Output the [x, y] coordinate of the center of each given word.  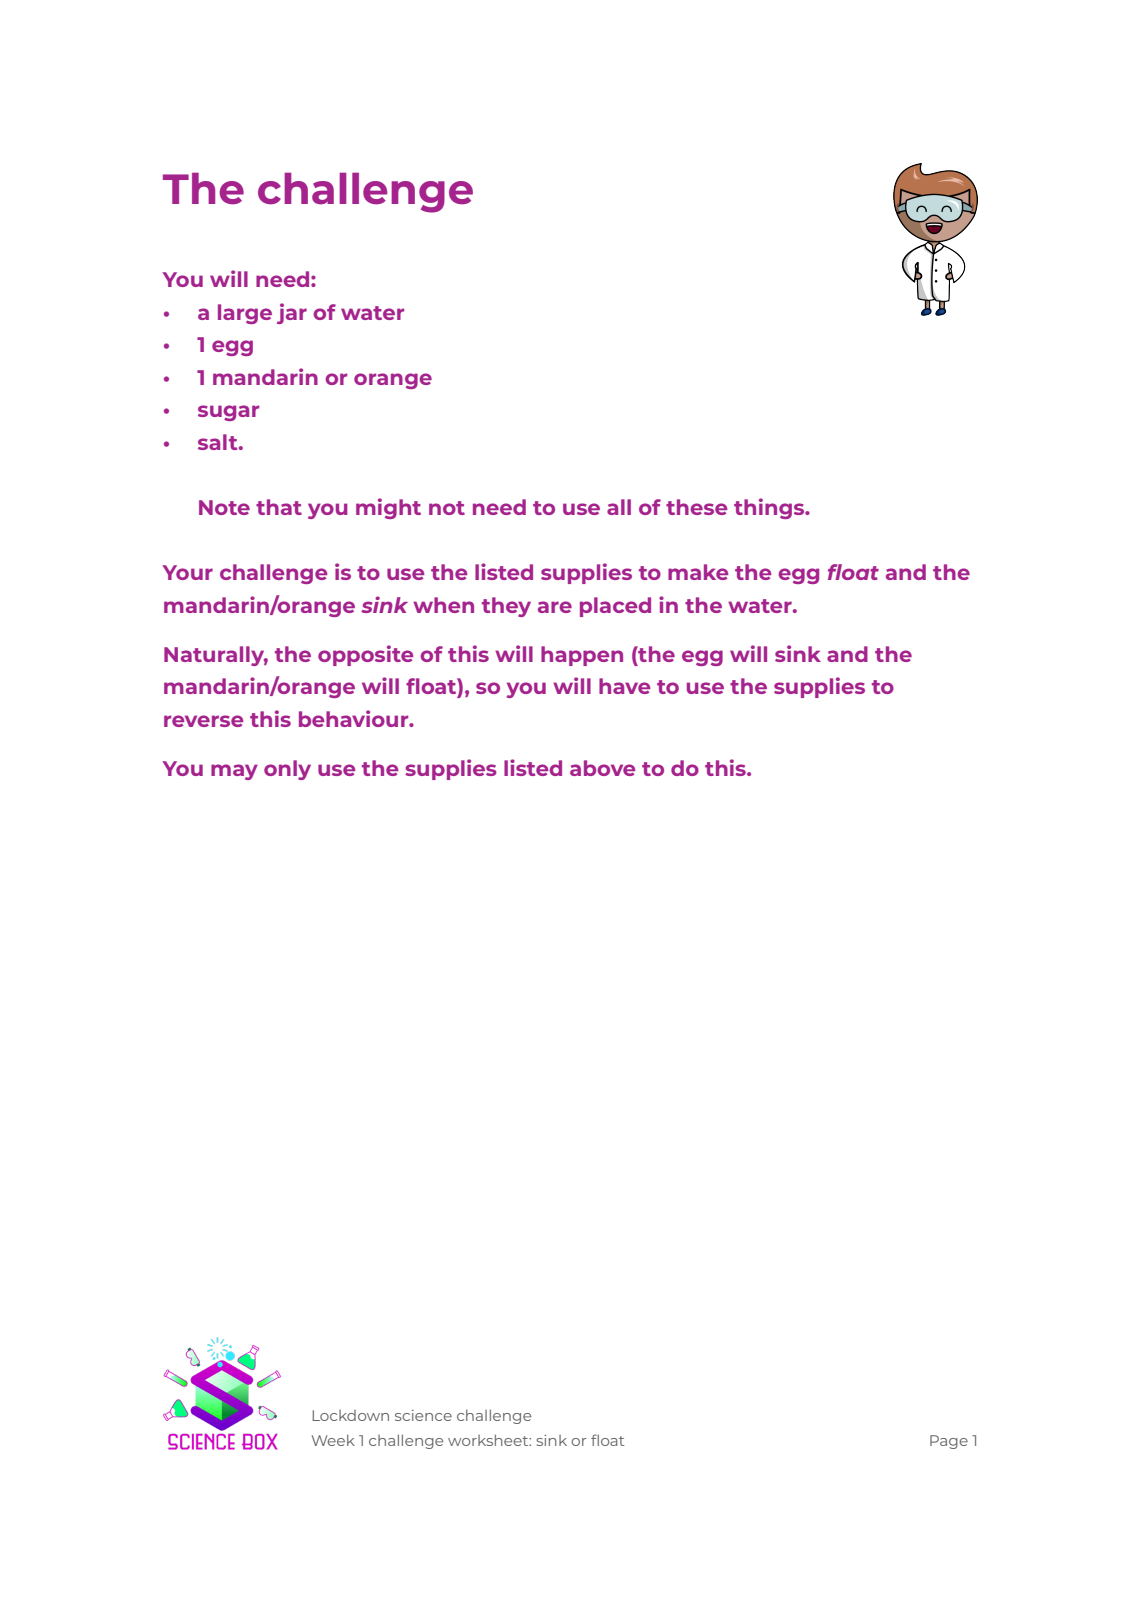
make [698, 572]
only [287, 770]
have [624, 686]
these [696, 507]
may [234, 772]
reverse [203, 721]
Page [949, 1442]
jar [292, 313]
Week [333, 1440]
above [602, 768]
